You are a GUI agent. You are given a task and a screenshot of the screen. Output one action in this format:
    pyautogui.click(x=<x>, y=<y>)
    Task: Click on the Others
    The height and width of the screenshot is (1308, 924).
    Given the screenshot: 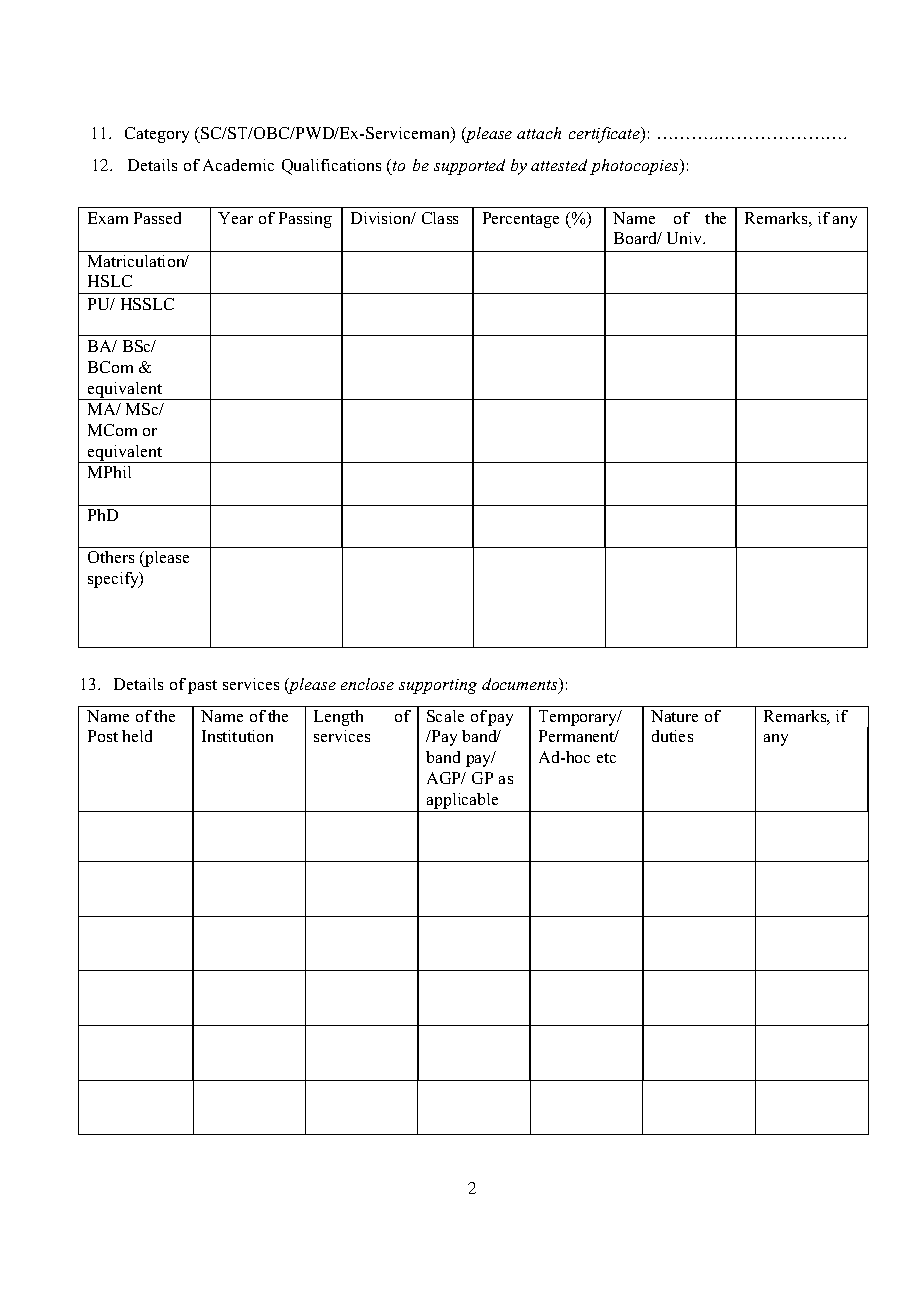 What is the action you would take?
    pyautogui.click(x=111, y=557)
